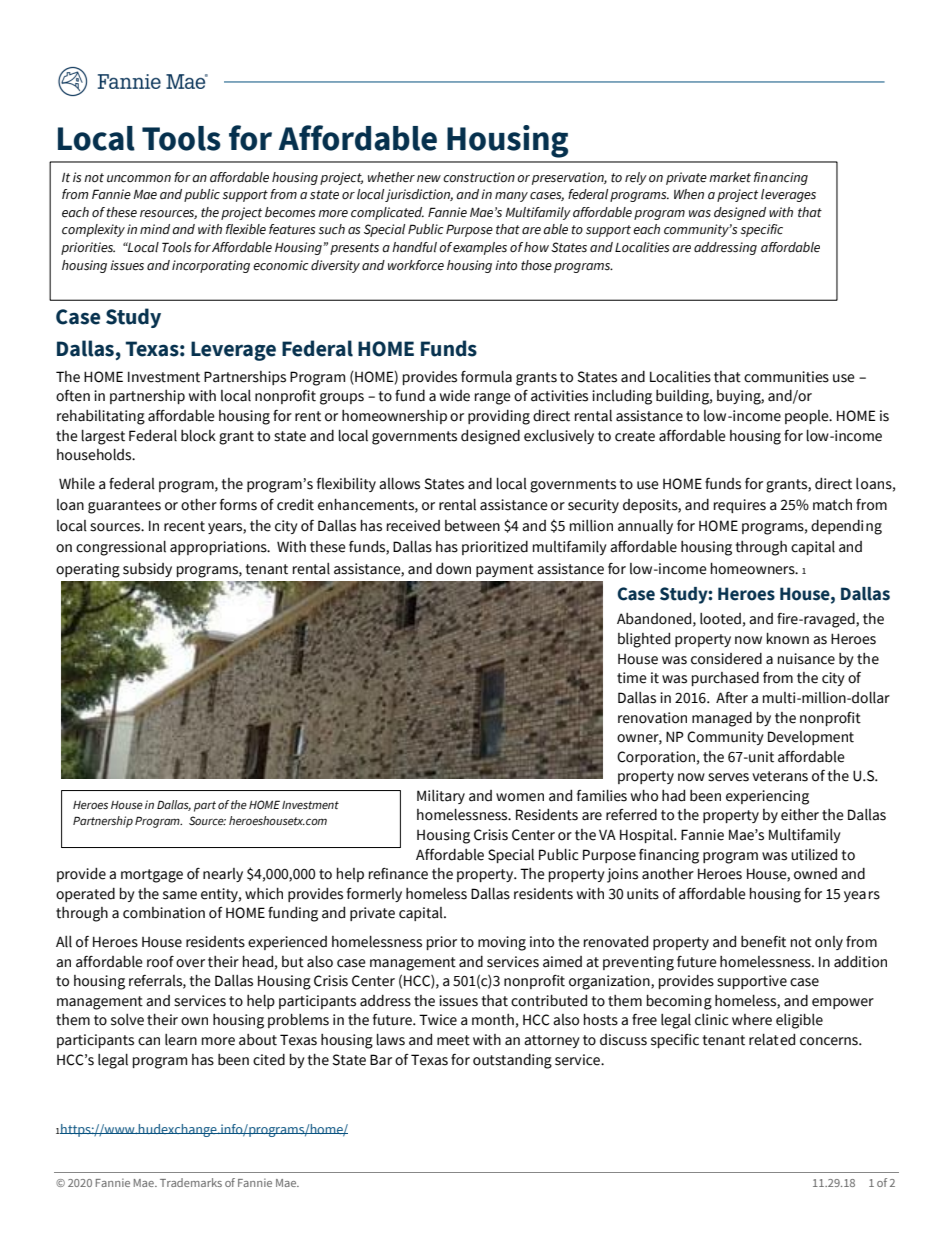  What do you see at coordinates (800, 815) in the screenshot?
I see `either` at bounding box center [800, 815].
